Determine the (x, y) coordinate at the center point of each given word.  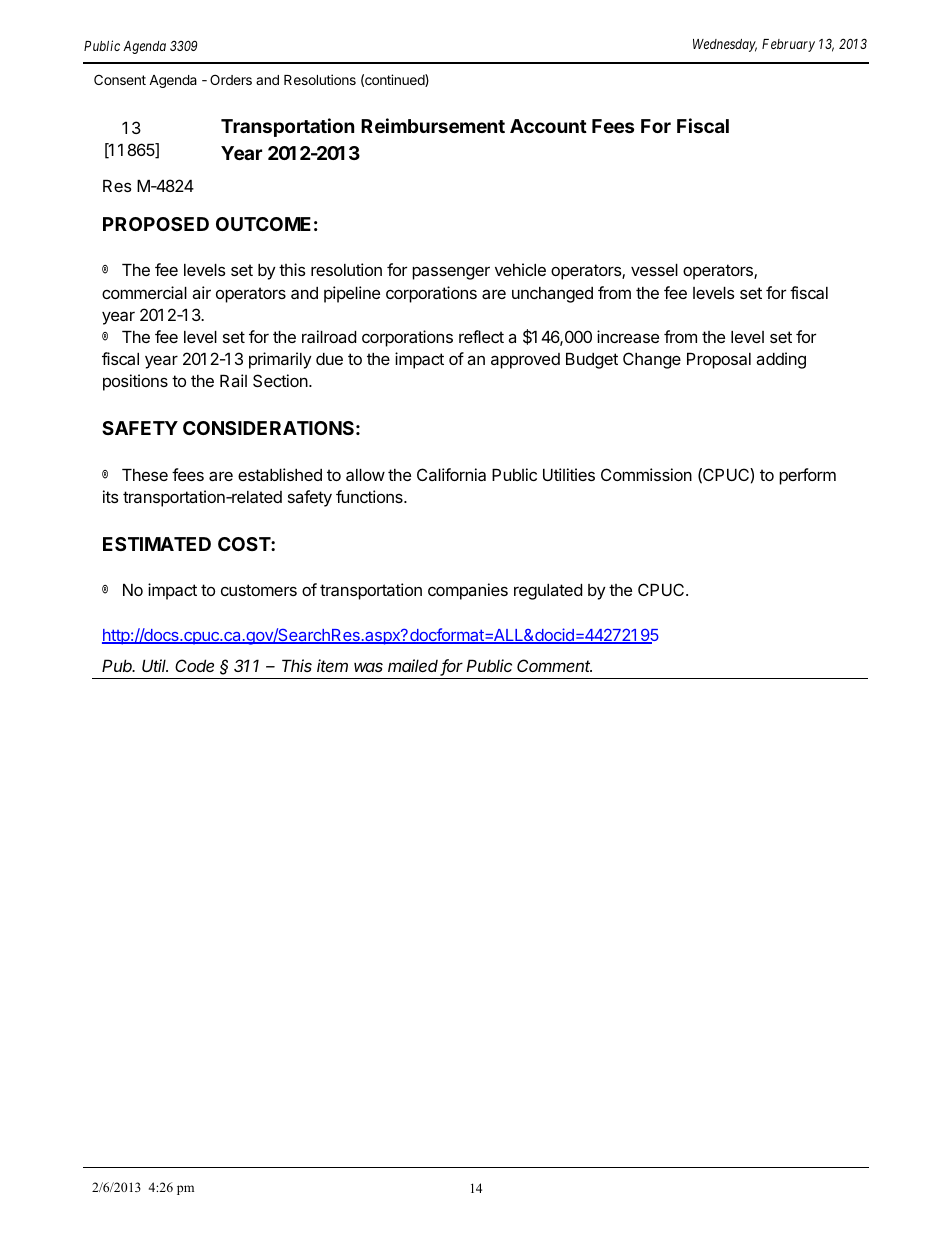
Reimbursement (433, 125)
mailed (414, 667)
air (201, 292)
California (451, 474)
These (145, 475)
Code (194, 665)
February (788, 45)
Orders (231, 79)
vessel (654, 270)
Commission (646, 474)
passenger (451, 273)
